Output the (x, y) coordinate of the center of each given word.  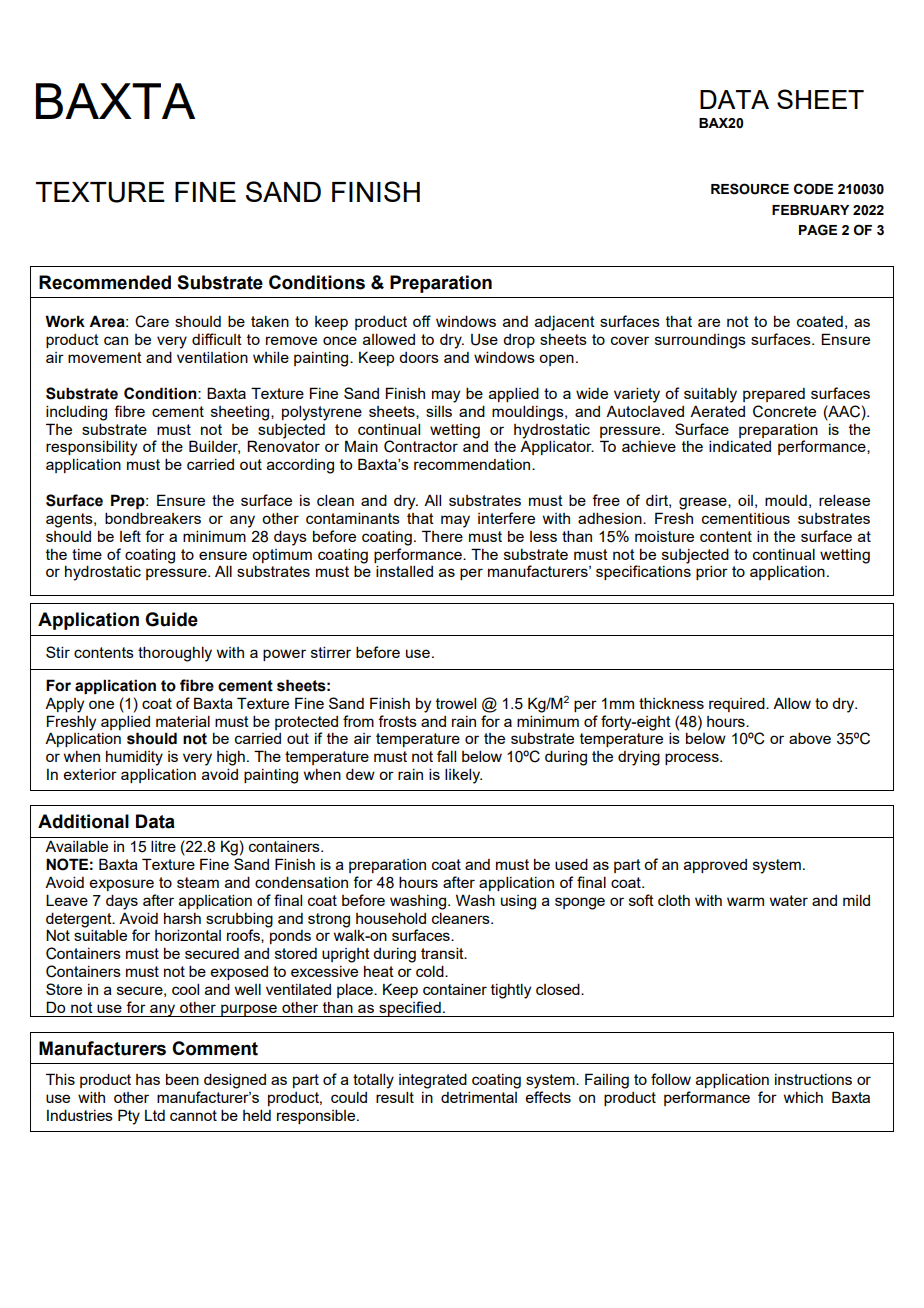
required (738, 704)
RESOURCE (750, 189)
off (422, 321)
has (148, 1079)
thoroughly (175, 654)
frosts (397, 721)
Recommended (105, 282)
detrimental (479, 1097)
